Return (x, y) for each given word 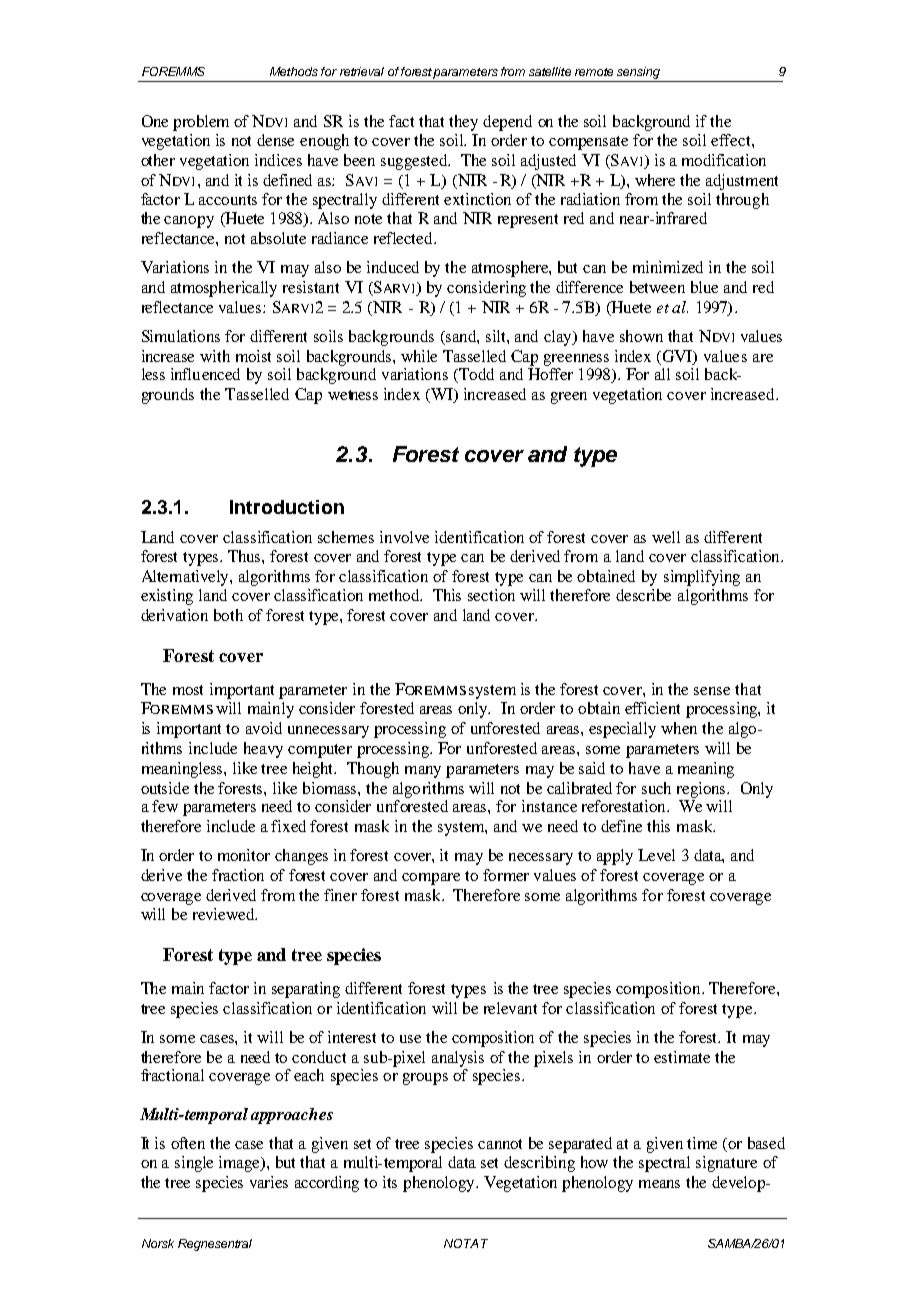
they (463, 123)
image (241, 1164)
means (659, 1184)
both (228, 615)
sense (712, 691)
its (390, 1182)
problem (201, 123)
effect (732, 140)
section (491, 595)
